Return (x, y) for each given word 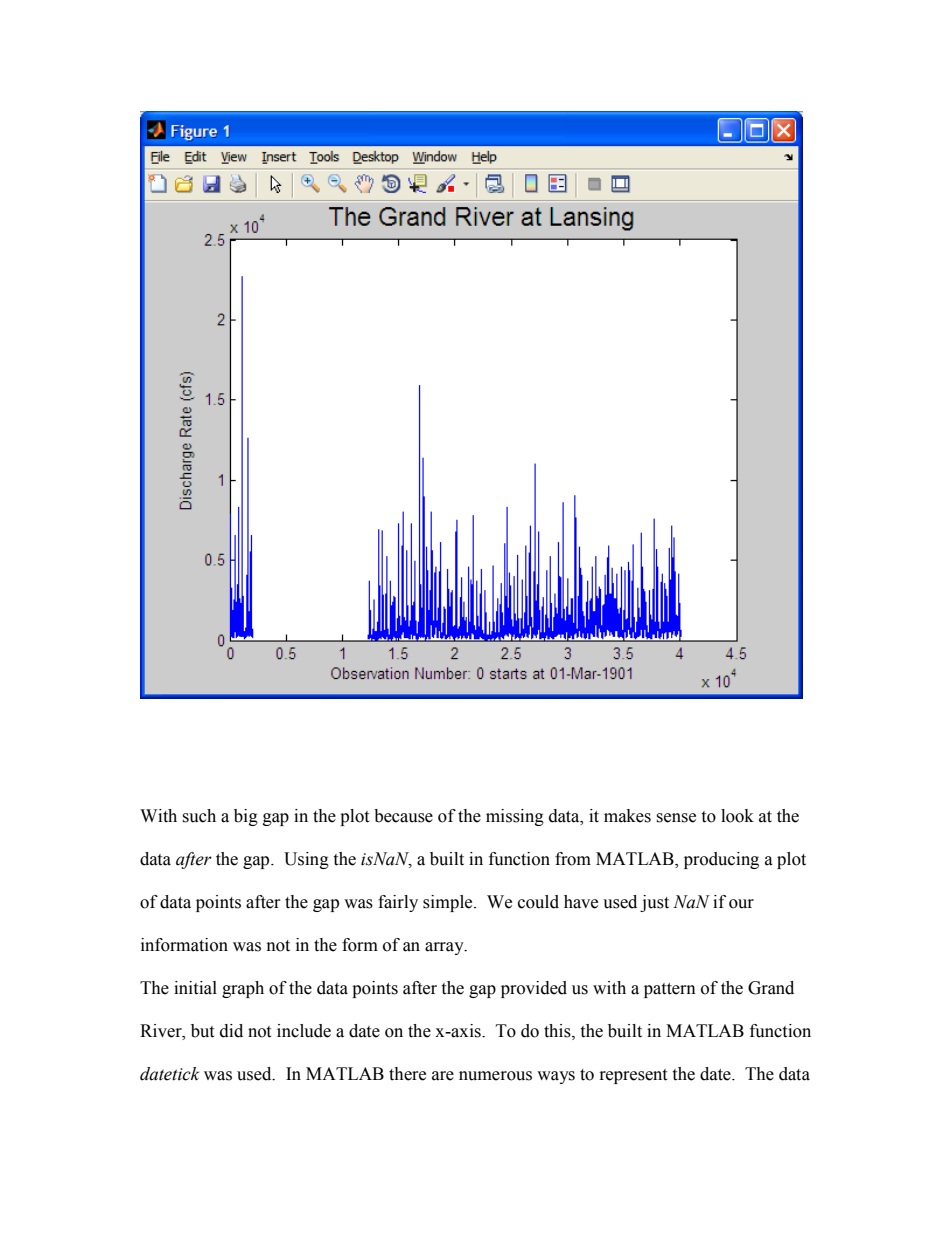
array (445, 948)
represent (633, 1076)
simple (449, 903)
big (246, 817)
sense (676, 818)
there (407, 1074)
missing (515, 817)
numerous (495, 1076)
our (741, 904)
